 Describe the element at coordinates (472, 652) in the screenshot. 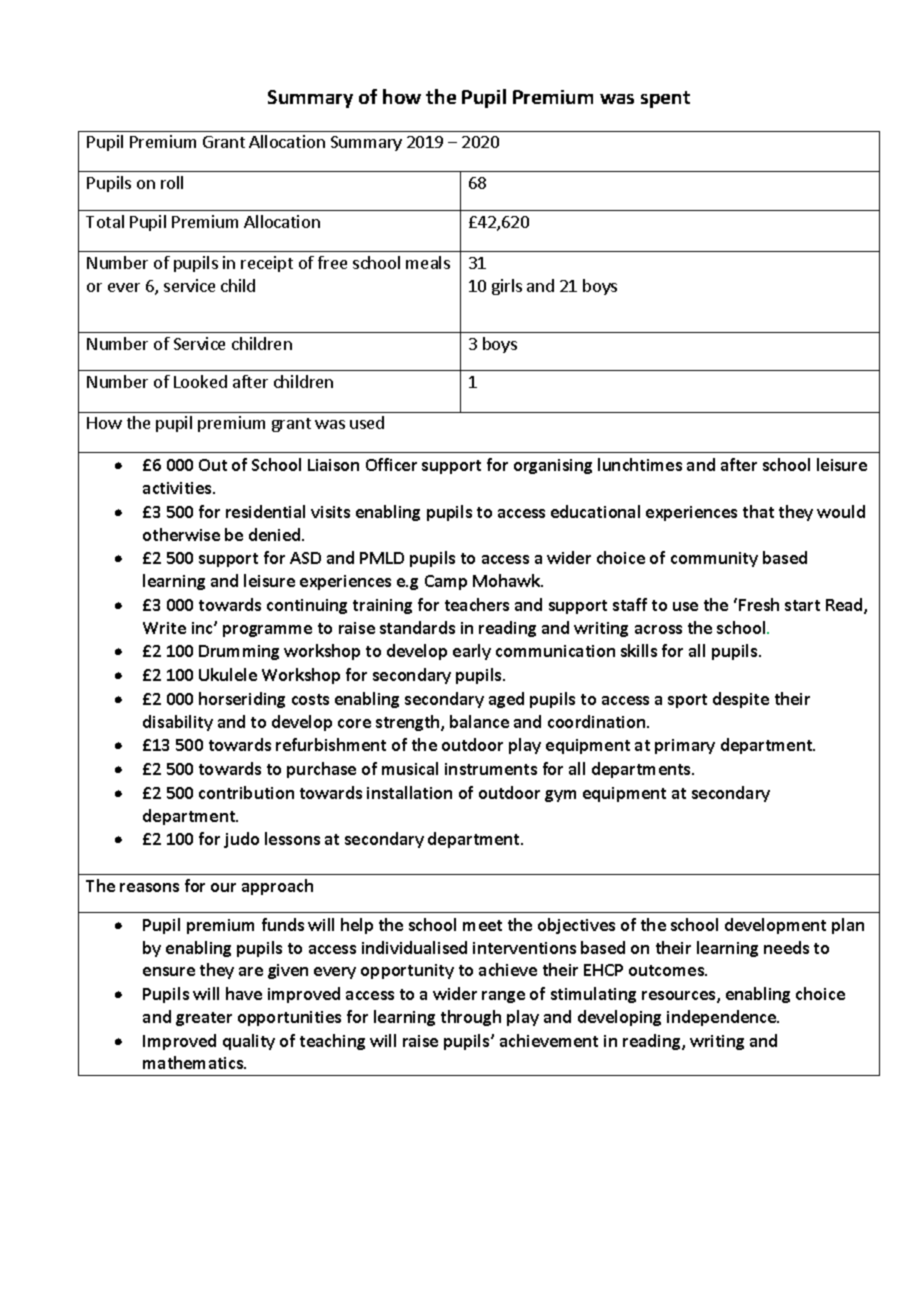

I see `early` at that location.
